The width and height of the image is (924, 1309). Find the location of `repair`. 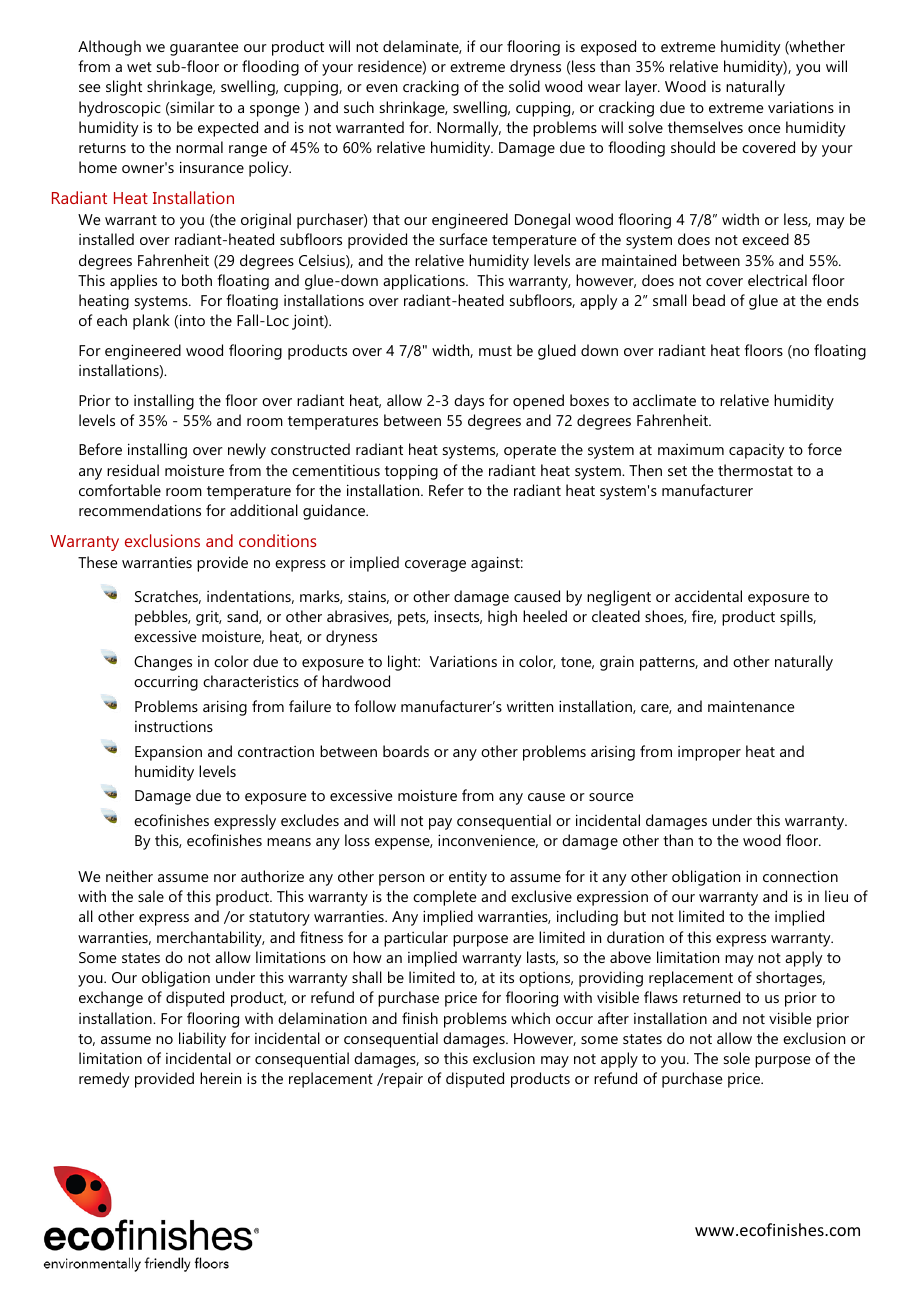

repair is located at coordinates (402, 1080).
